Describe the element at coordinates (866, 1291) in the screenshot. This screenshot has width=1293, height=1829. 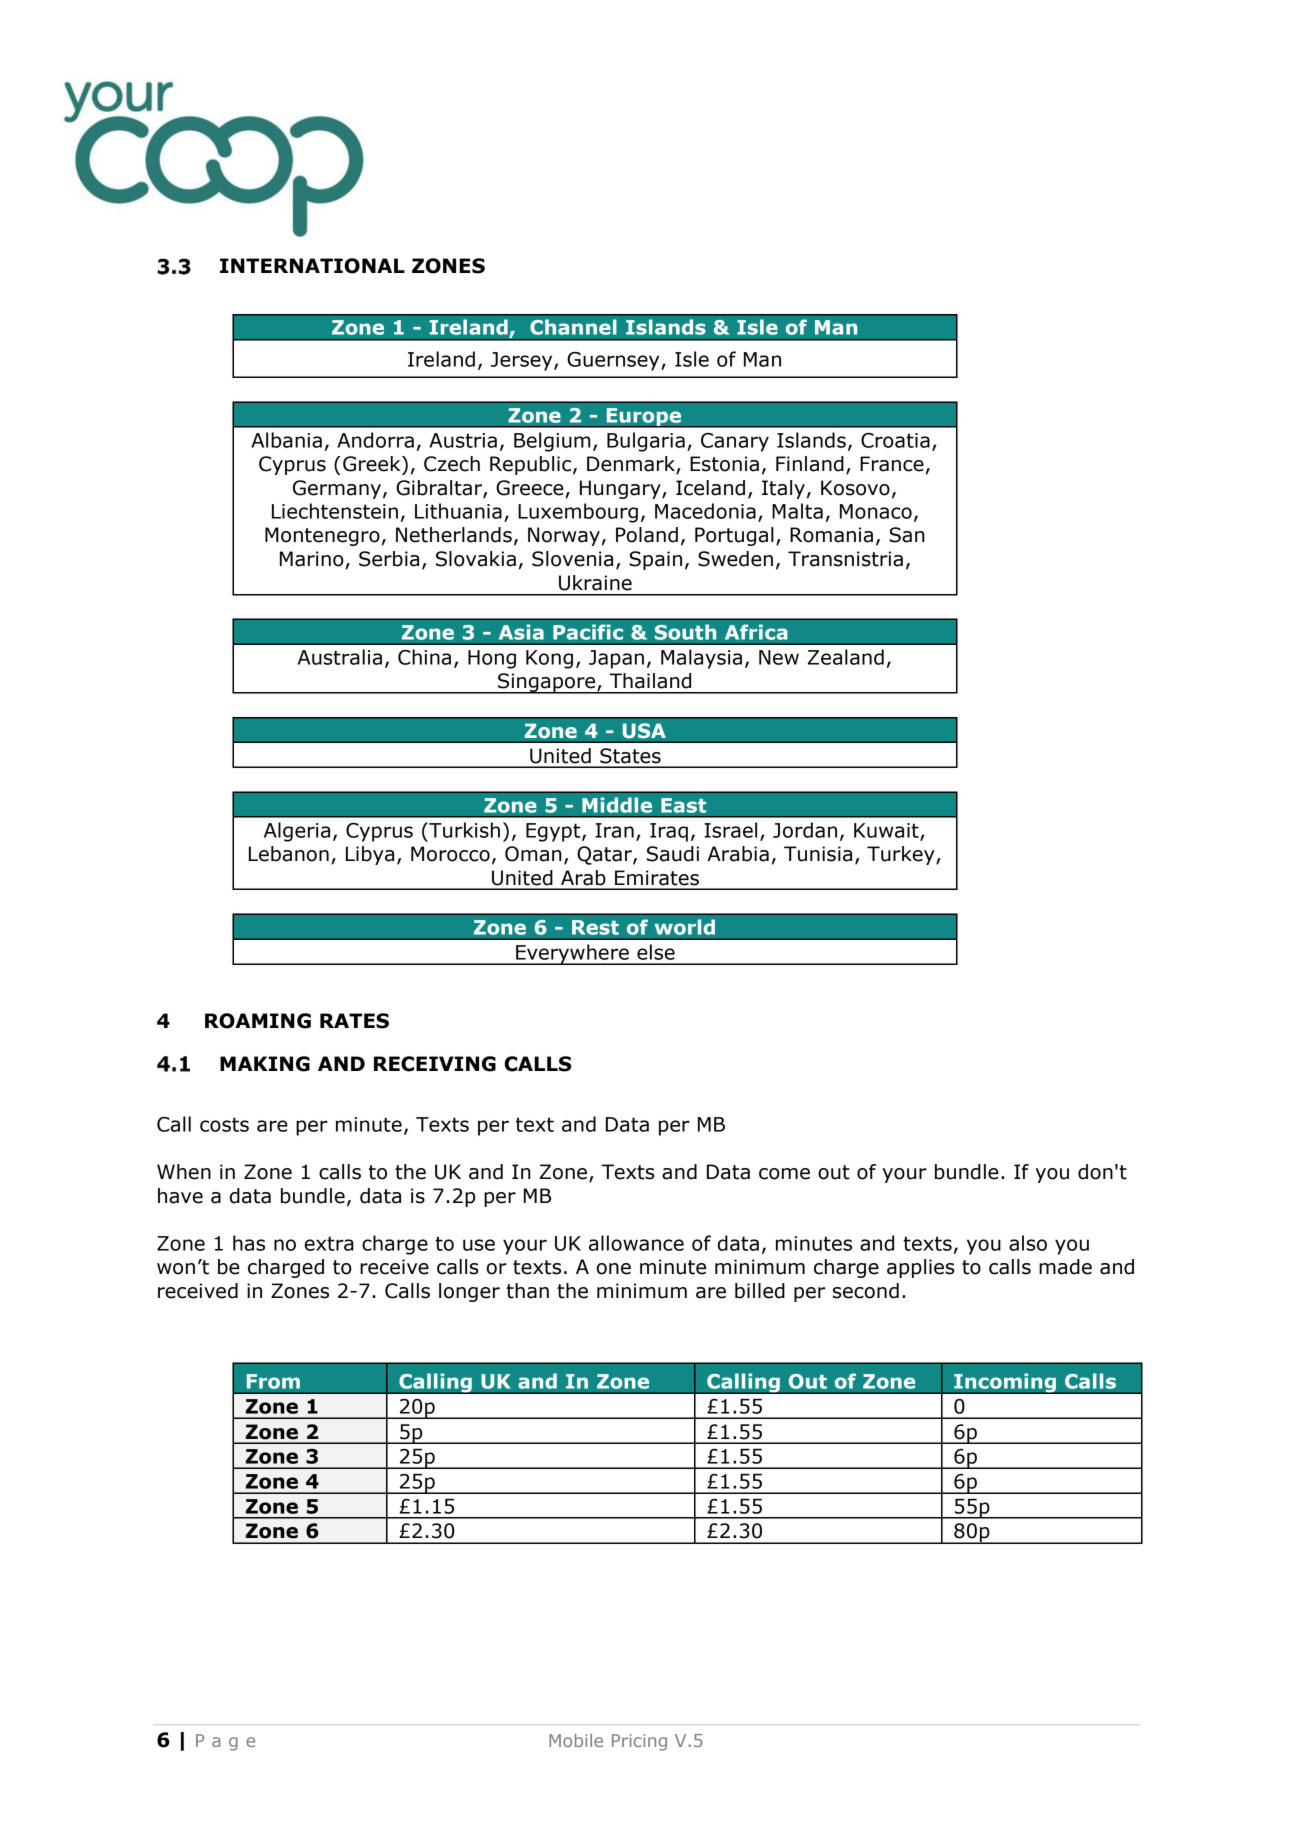
I see `second` at that location.
